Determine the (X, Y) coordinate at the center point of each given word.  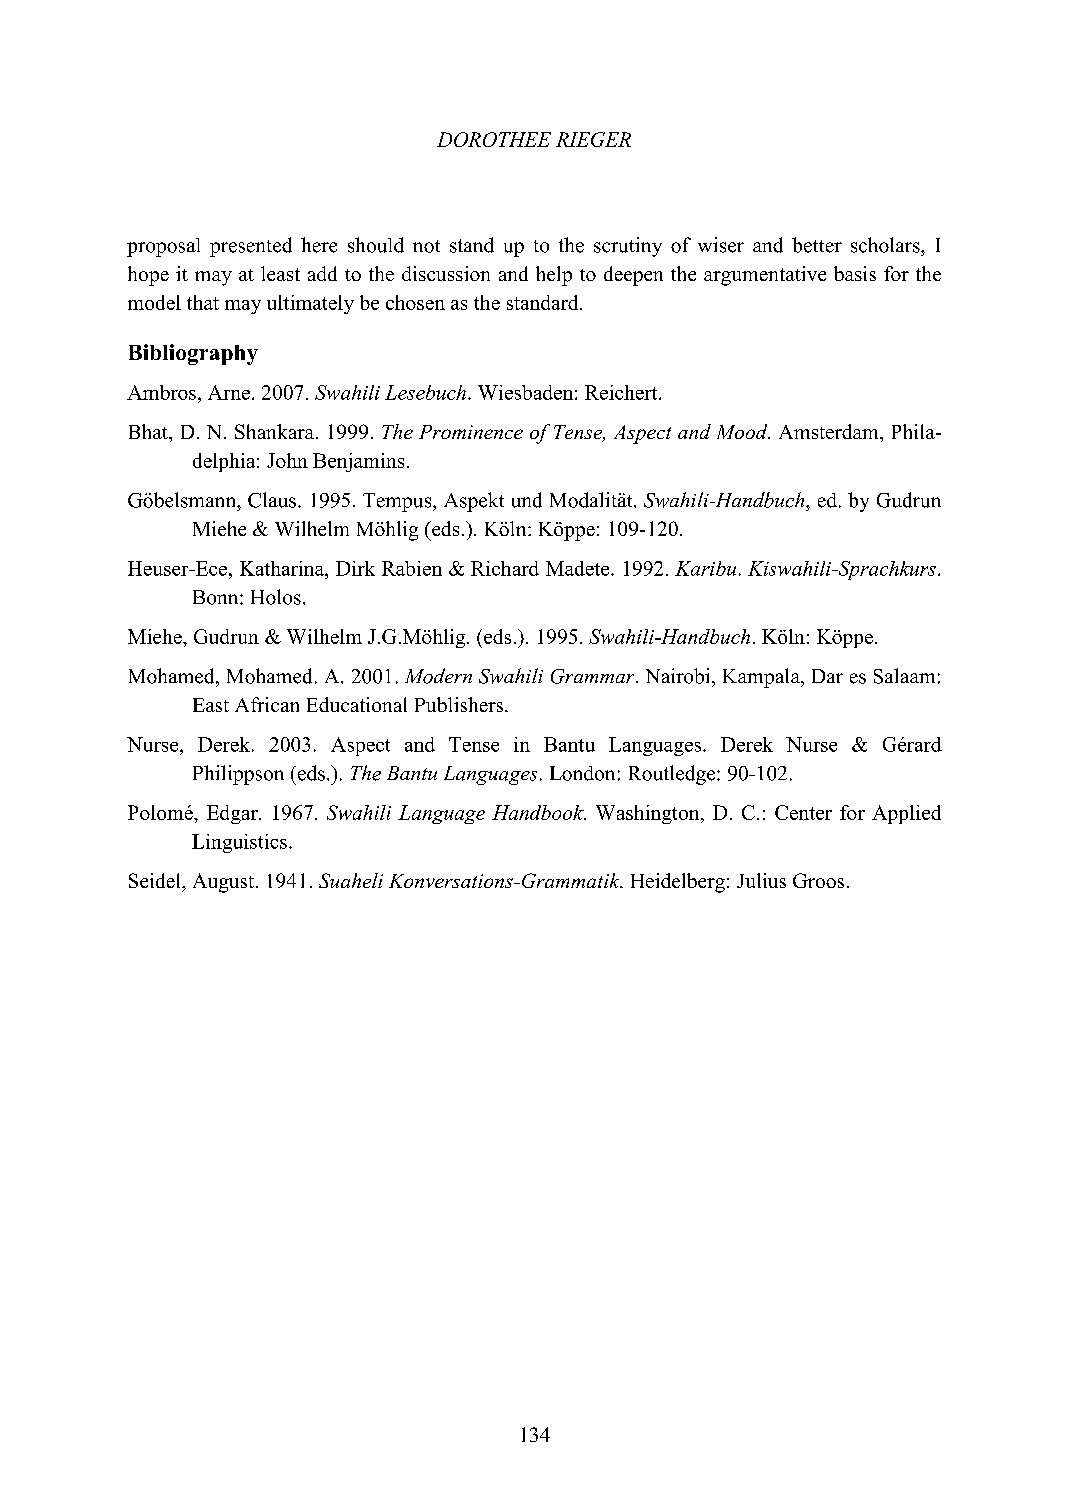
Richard (505, 568)
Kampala (762, 678)
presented (251, 247)
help (554, 276)
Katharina (283, 568)
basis (855, 273)
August (223, 883)
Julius (761, 880)
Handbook (539, 812)
